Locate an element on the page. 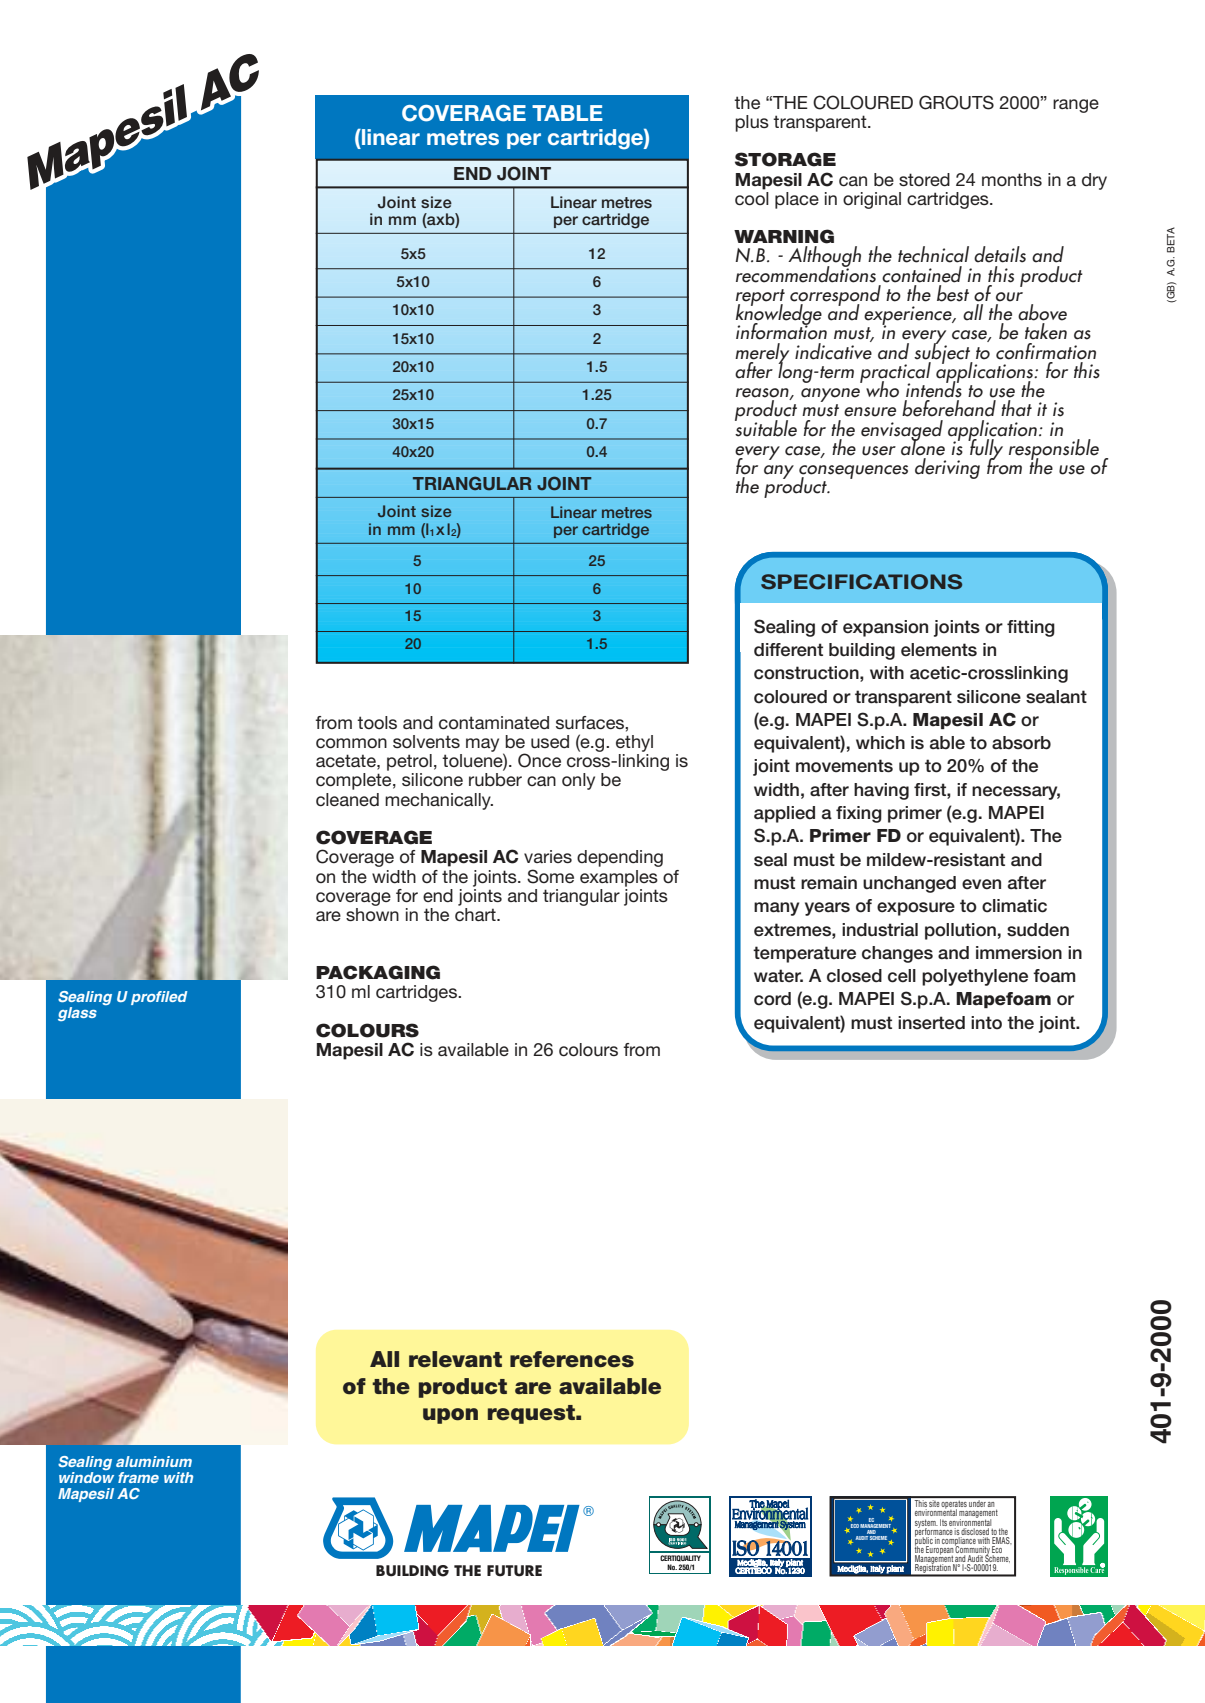 The width and height of the page is (1205, 1703). tools is located at coordinates (377, 722).
